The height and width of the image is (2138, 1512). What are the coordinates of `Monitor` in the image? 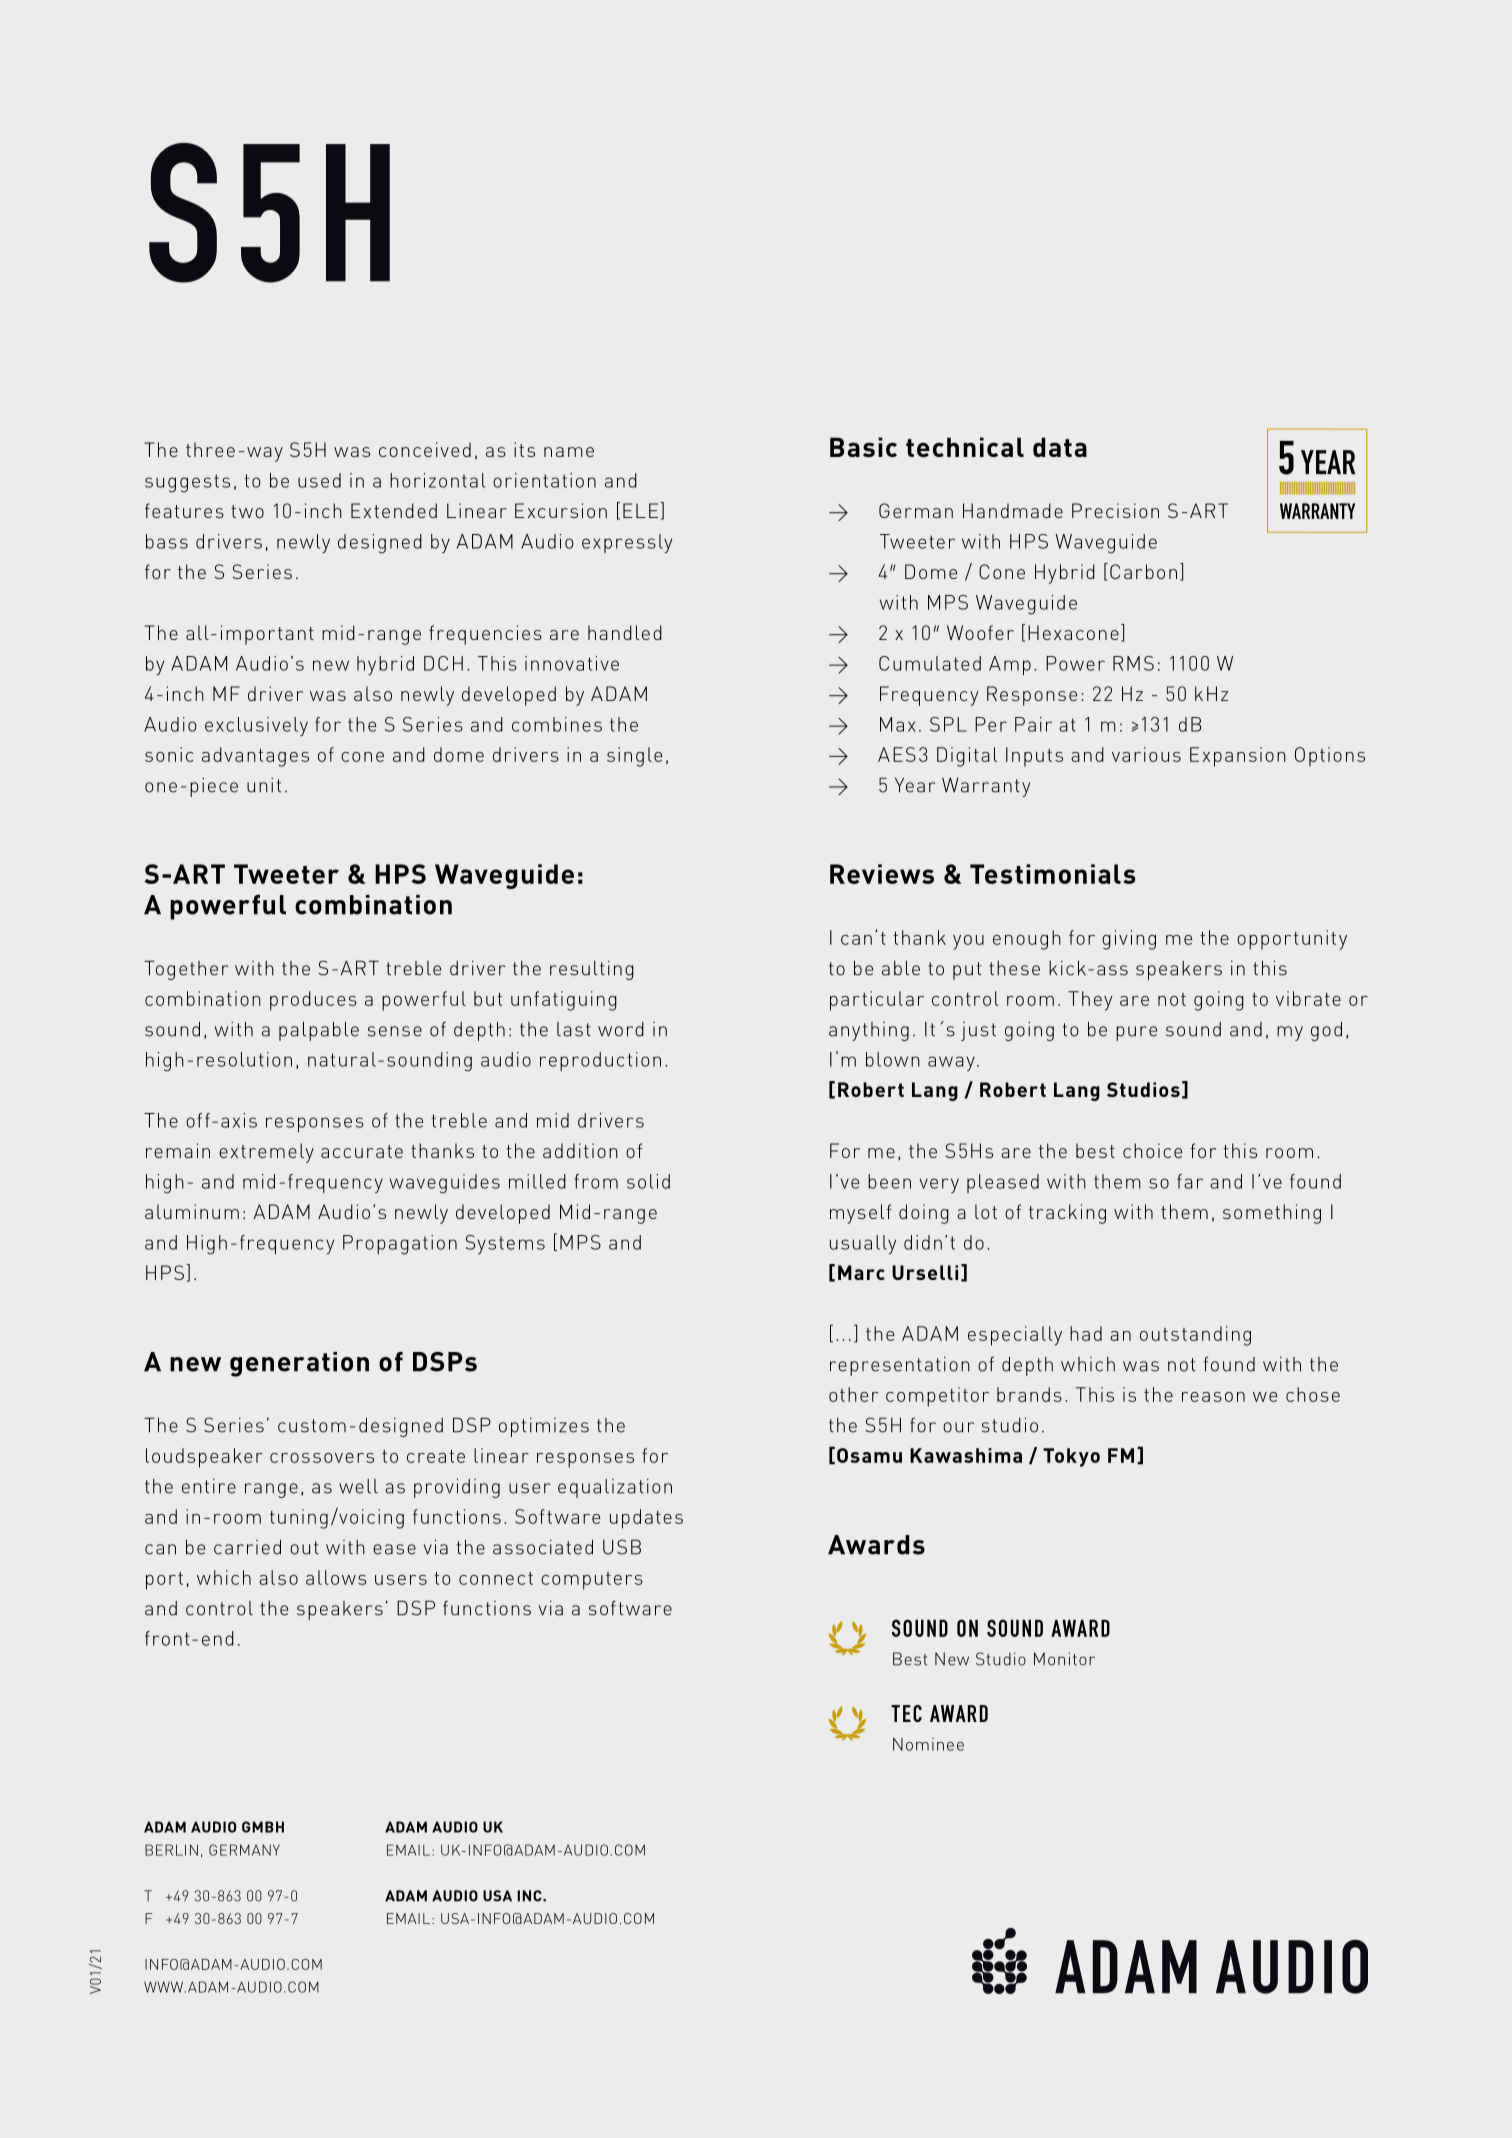 It's located at (1064, 1659).
